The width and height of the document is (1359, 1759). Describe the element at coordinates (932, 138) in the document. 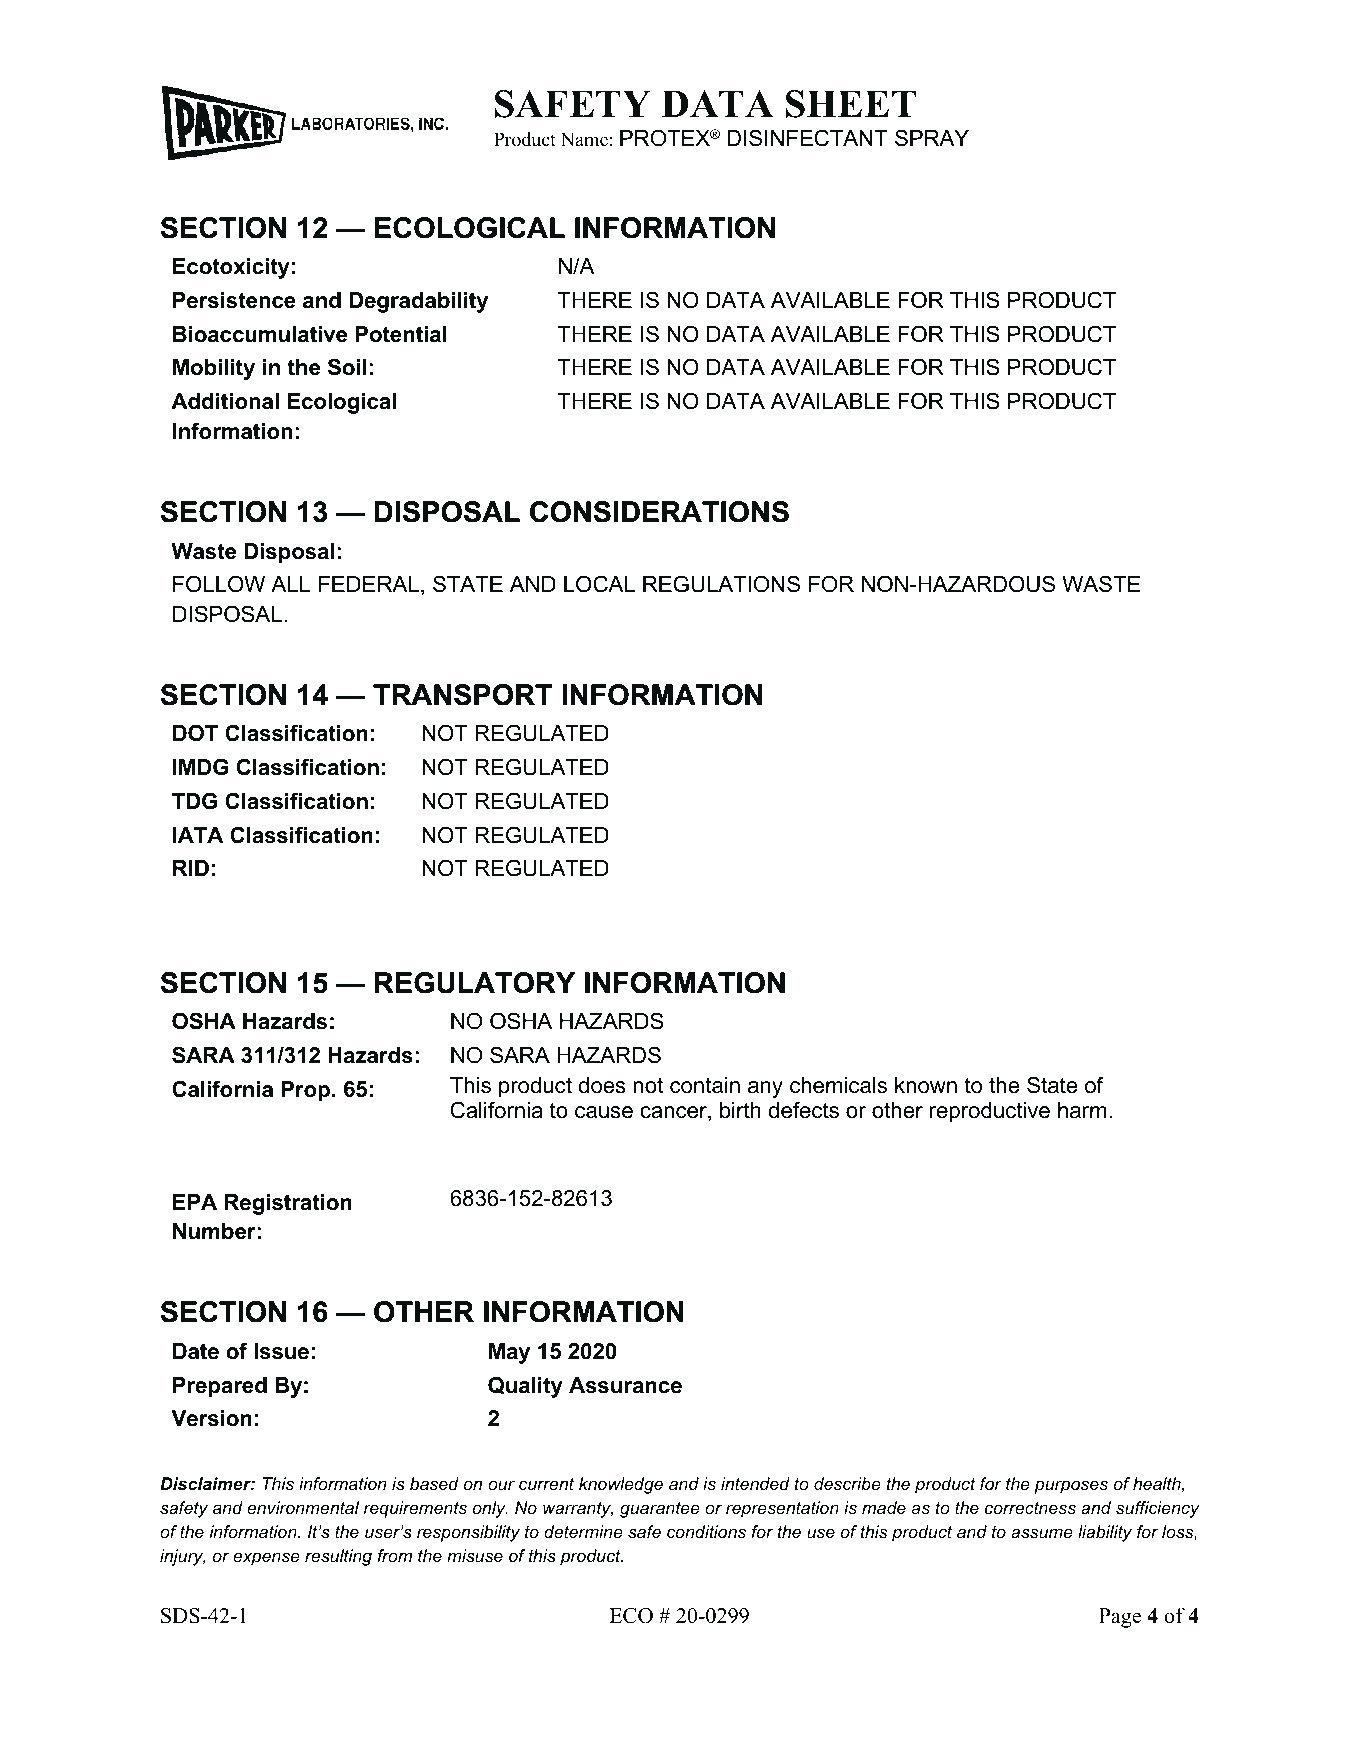

I see `SPRAY` at that location.
